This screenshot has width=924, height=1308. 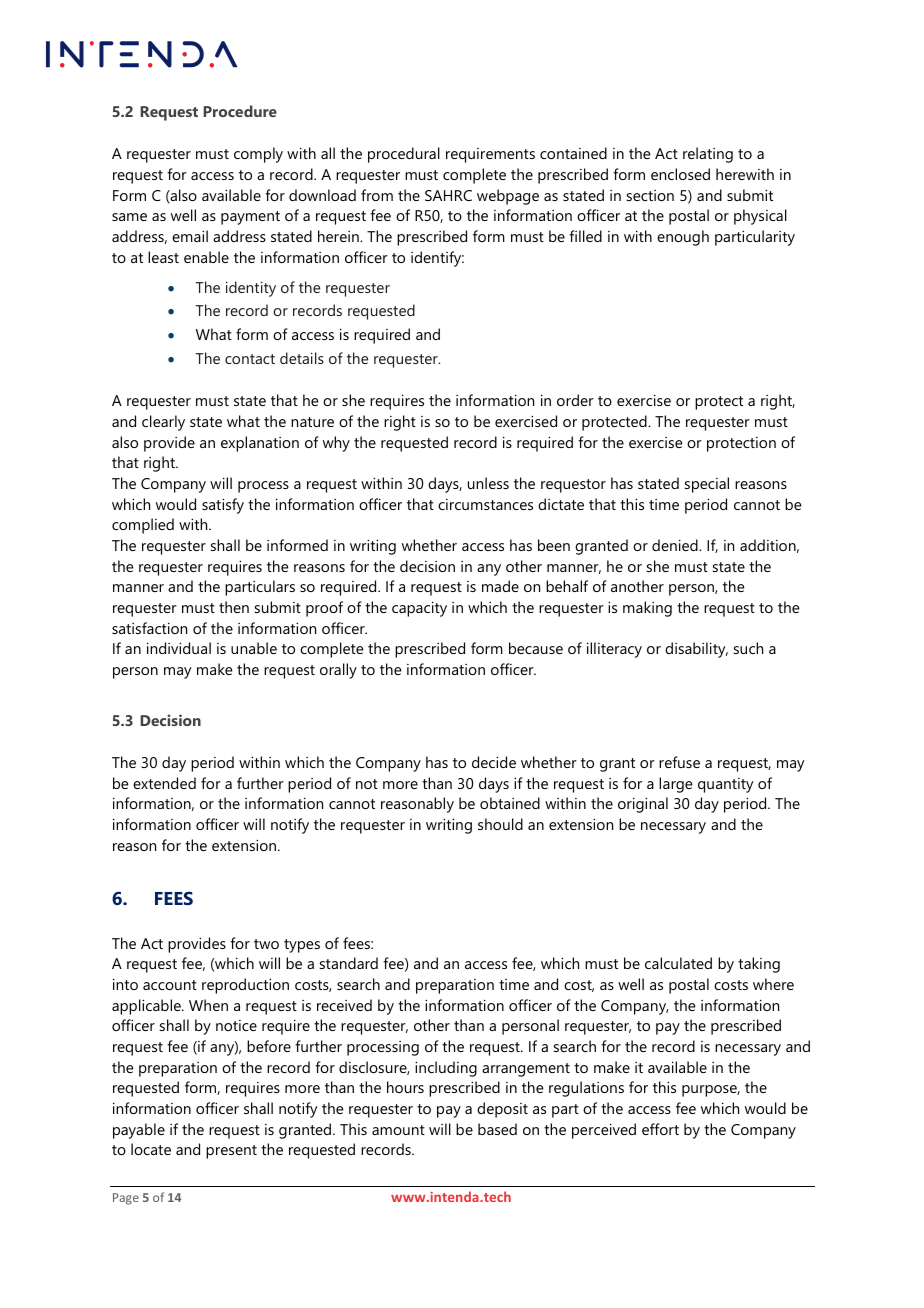 I want to click on Procedure, so click(x=240, y=111).
